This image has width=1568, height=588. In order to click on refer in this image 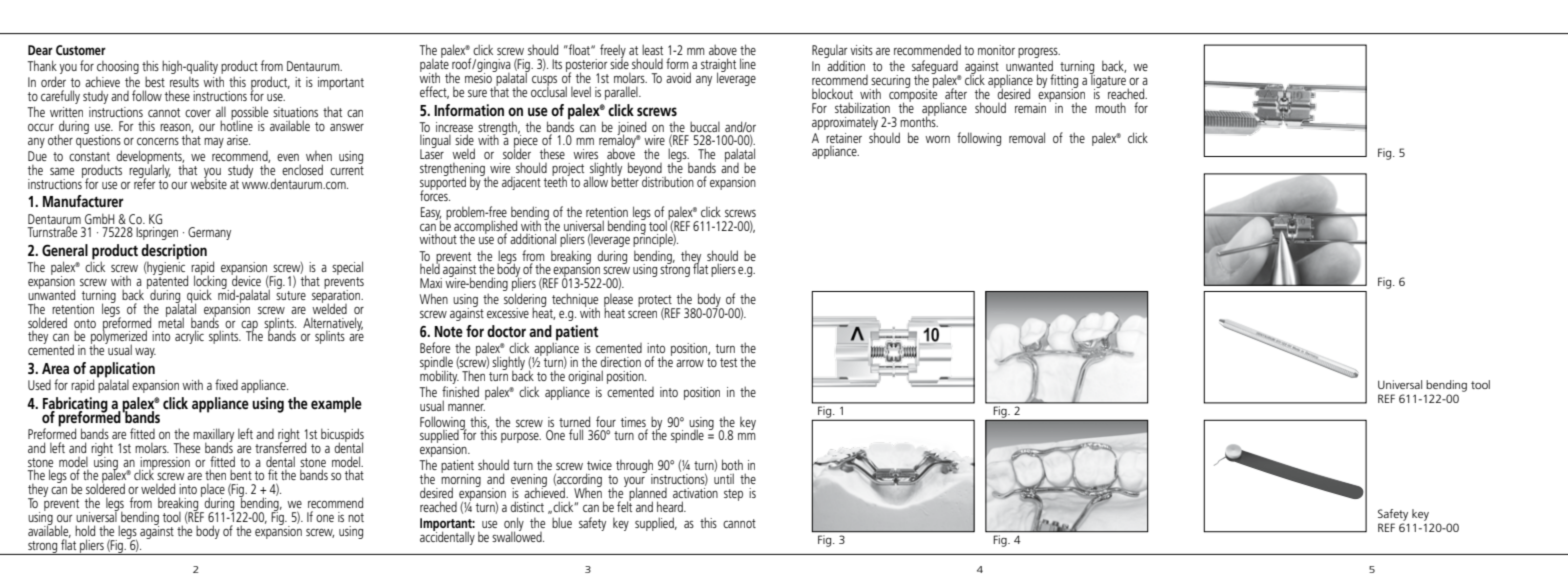, I will do `click(144, 182)`.
